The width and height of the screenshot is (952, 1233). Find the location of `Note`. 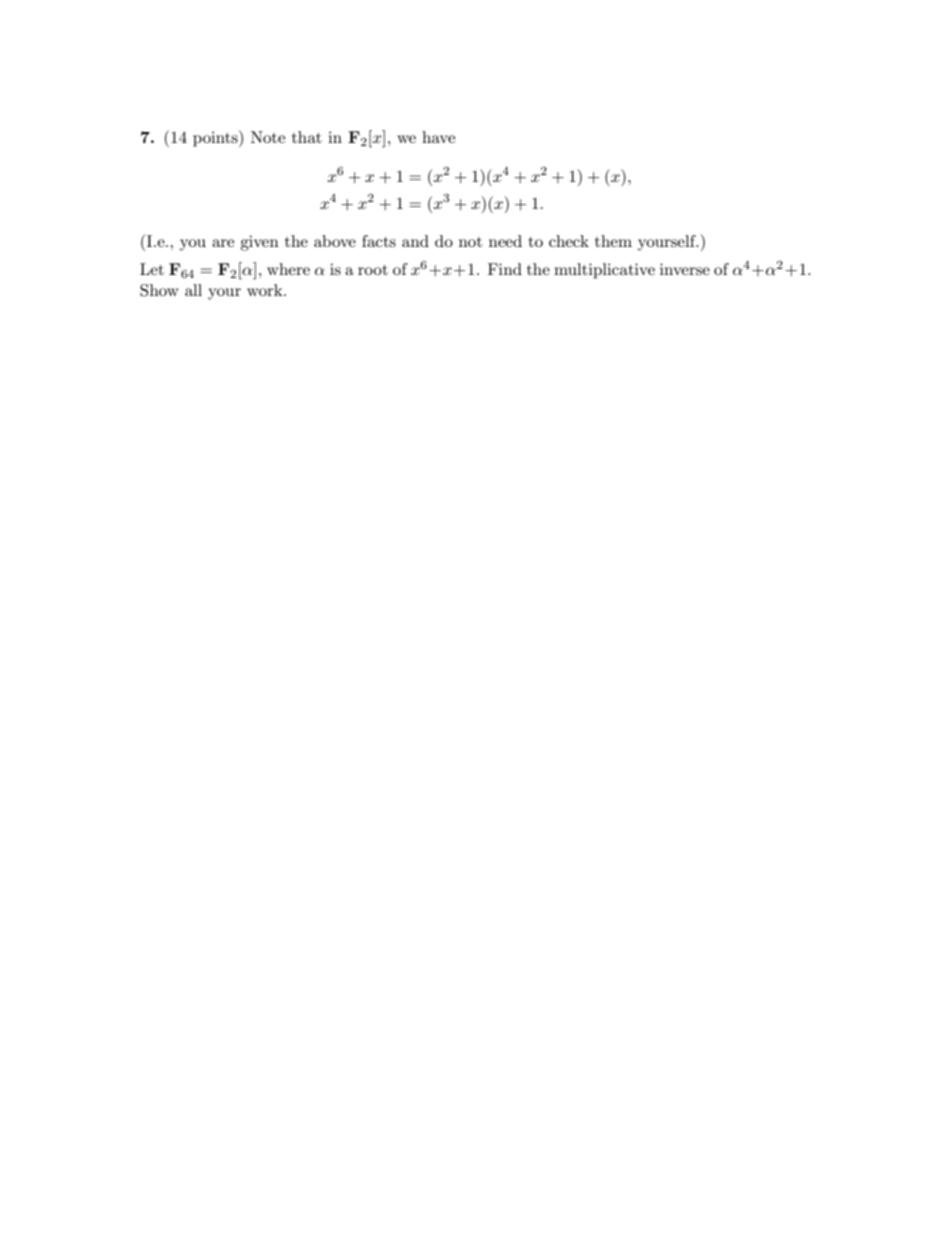

Note is located at coordinates (268, 137).
